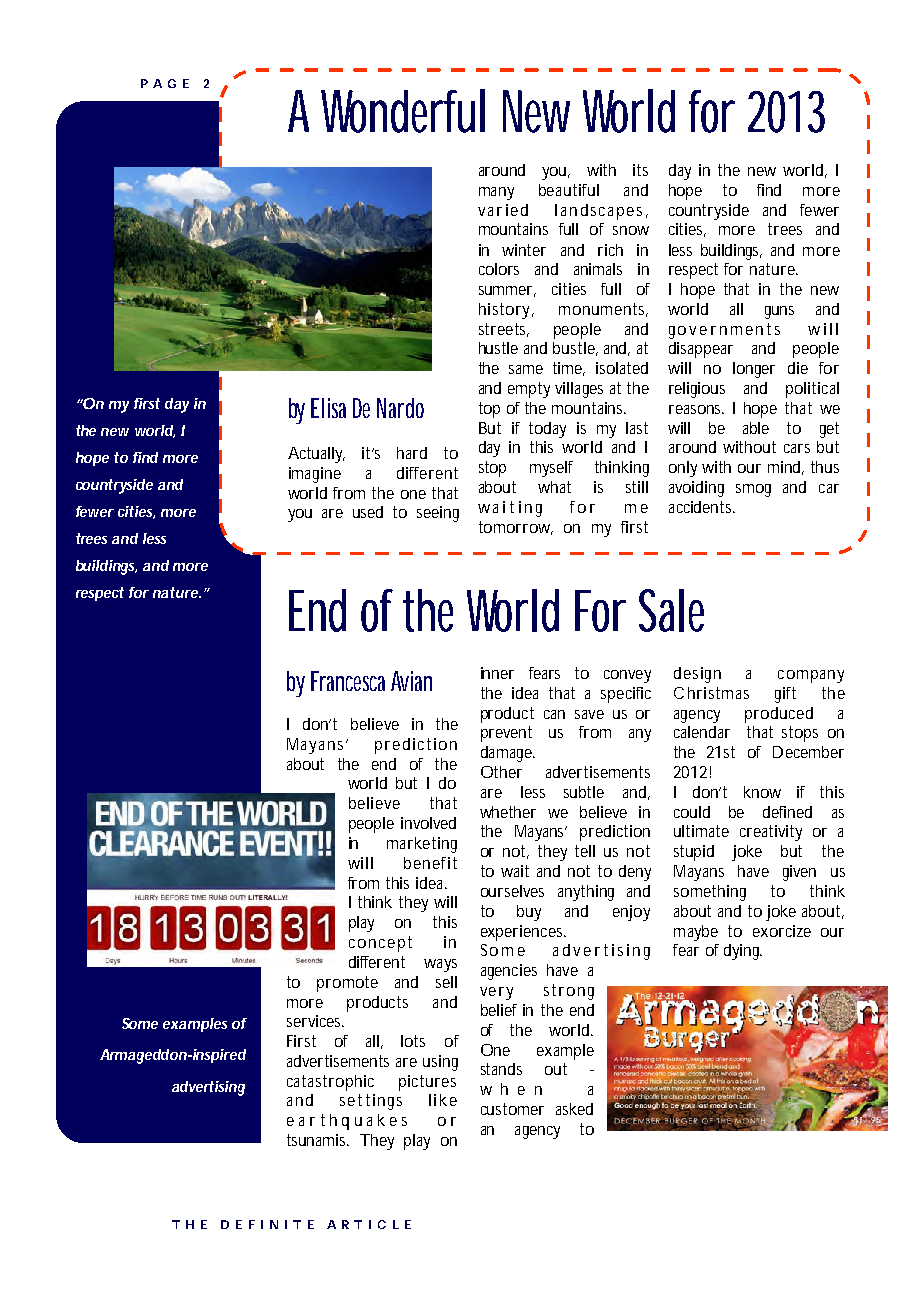 This document has height=1308, width=924. What do you see at coordinates (330, 1083) in the document?
I see `catastrophic` at bounding box center [330, 1083].
